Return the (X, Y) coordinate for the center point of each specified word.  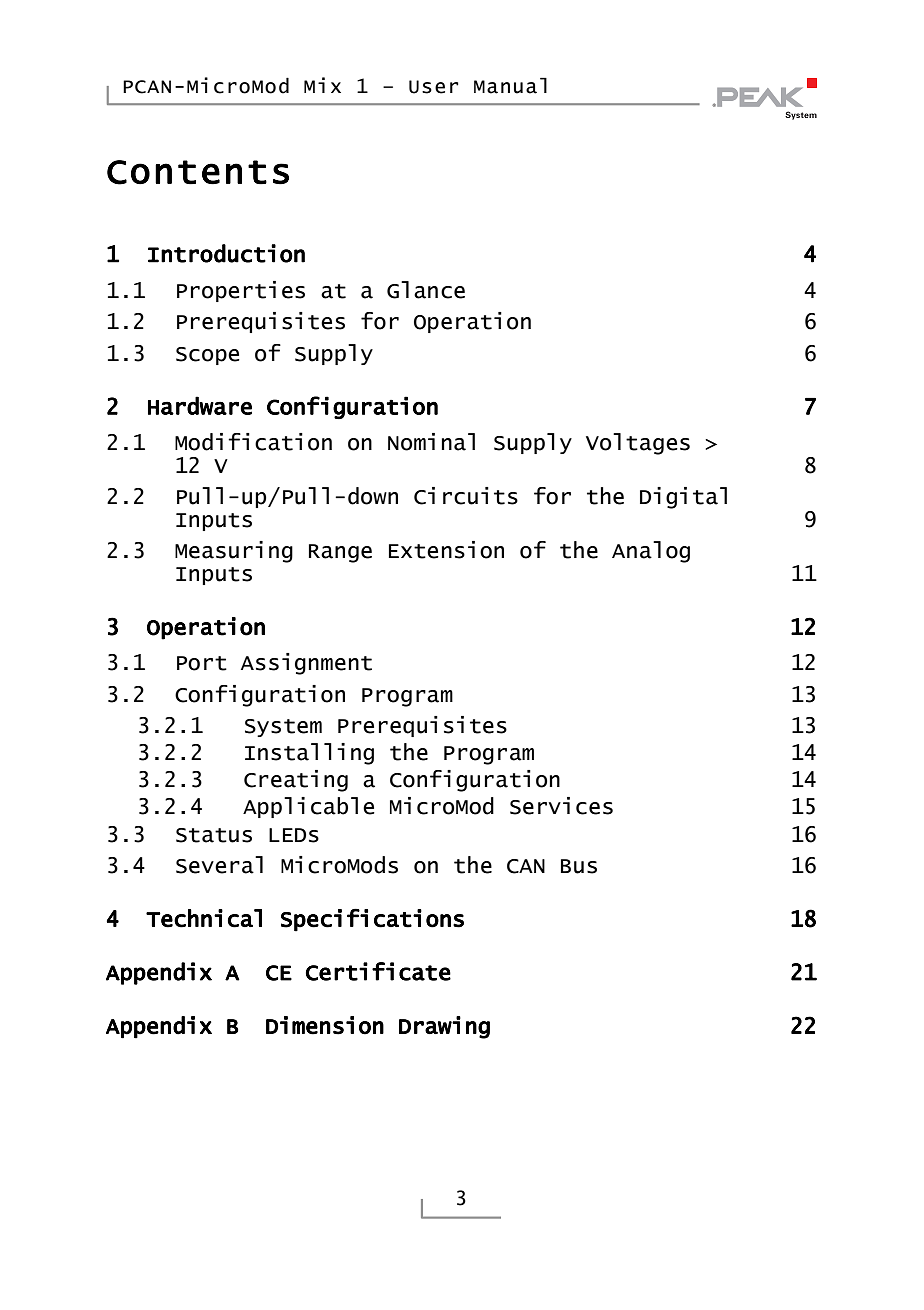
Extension (446, 550)
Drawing (444, 1027)
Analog (651, 552)
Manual (510, 85)
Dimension (325, 1025)
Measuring (234, 552)
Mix (322, 85)
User (434, 87)
